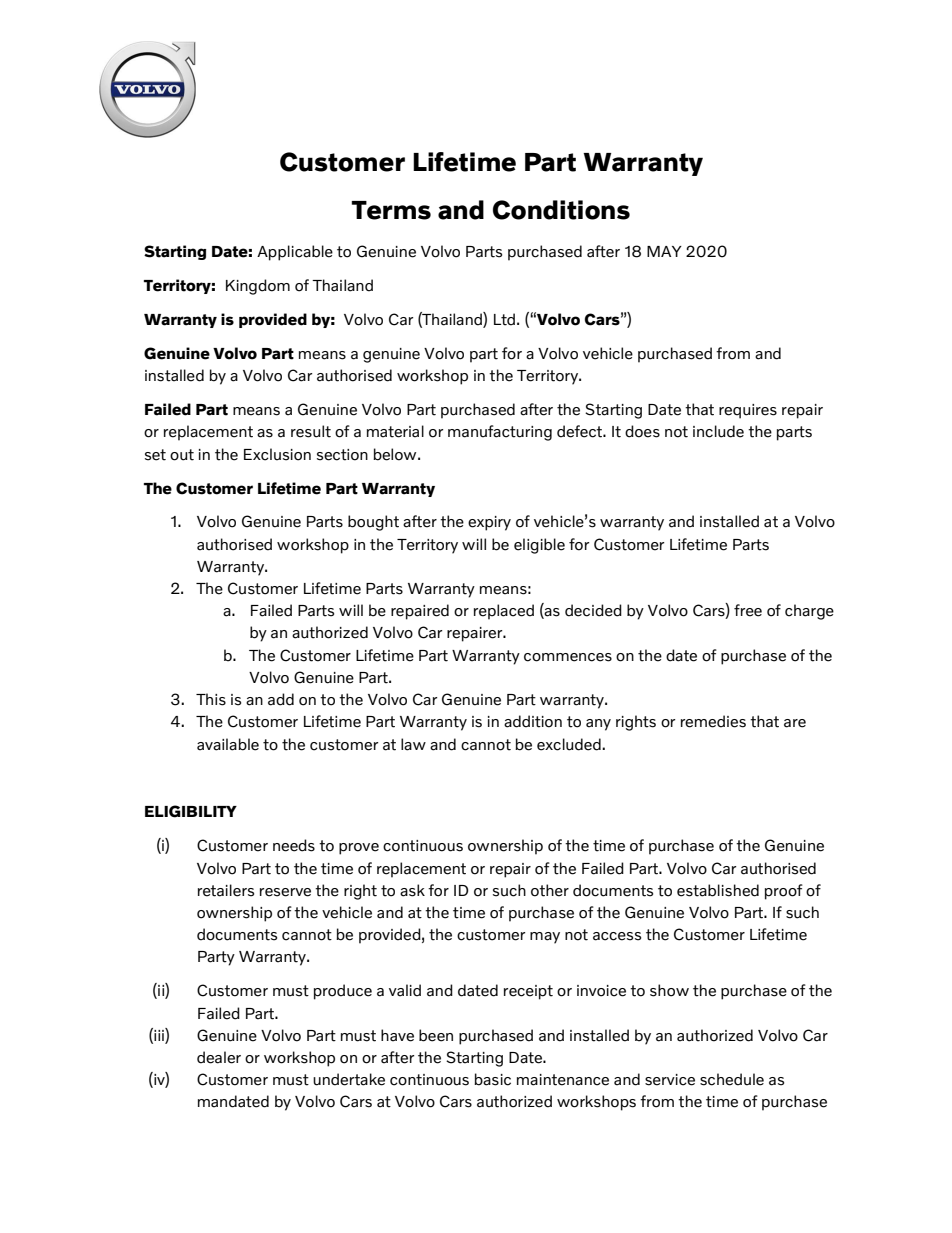 The image size is (952, 1233). What do you see at coordinates (718, 431) in the screenshot?
I see `include` at bounding box center [718, 431].
